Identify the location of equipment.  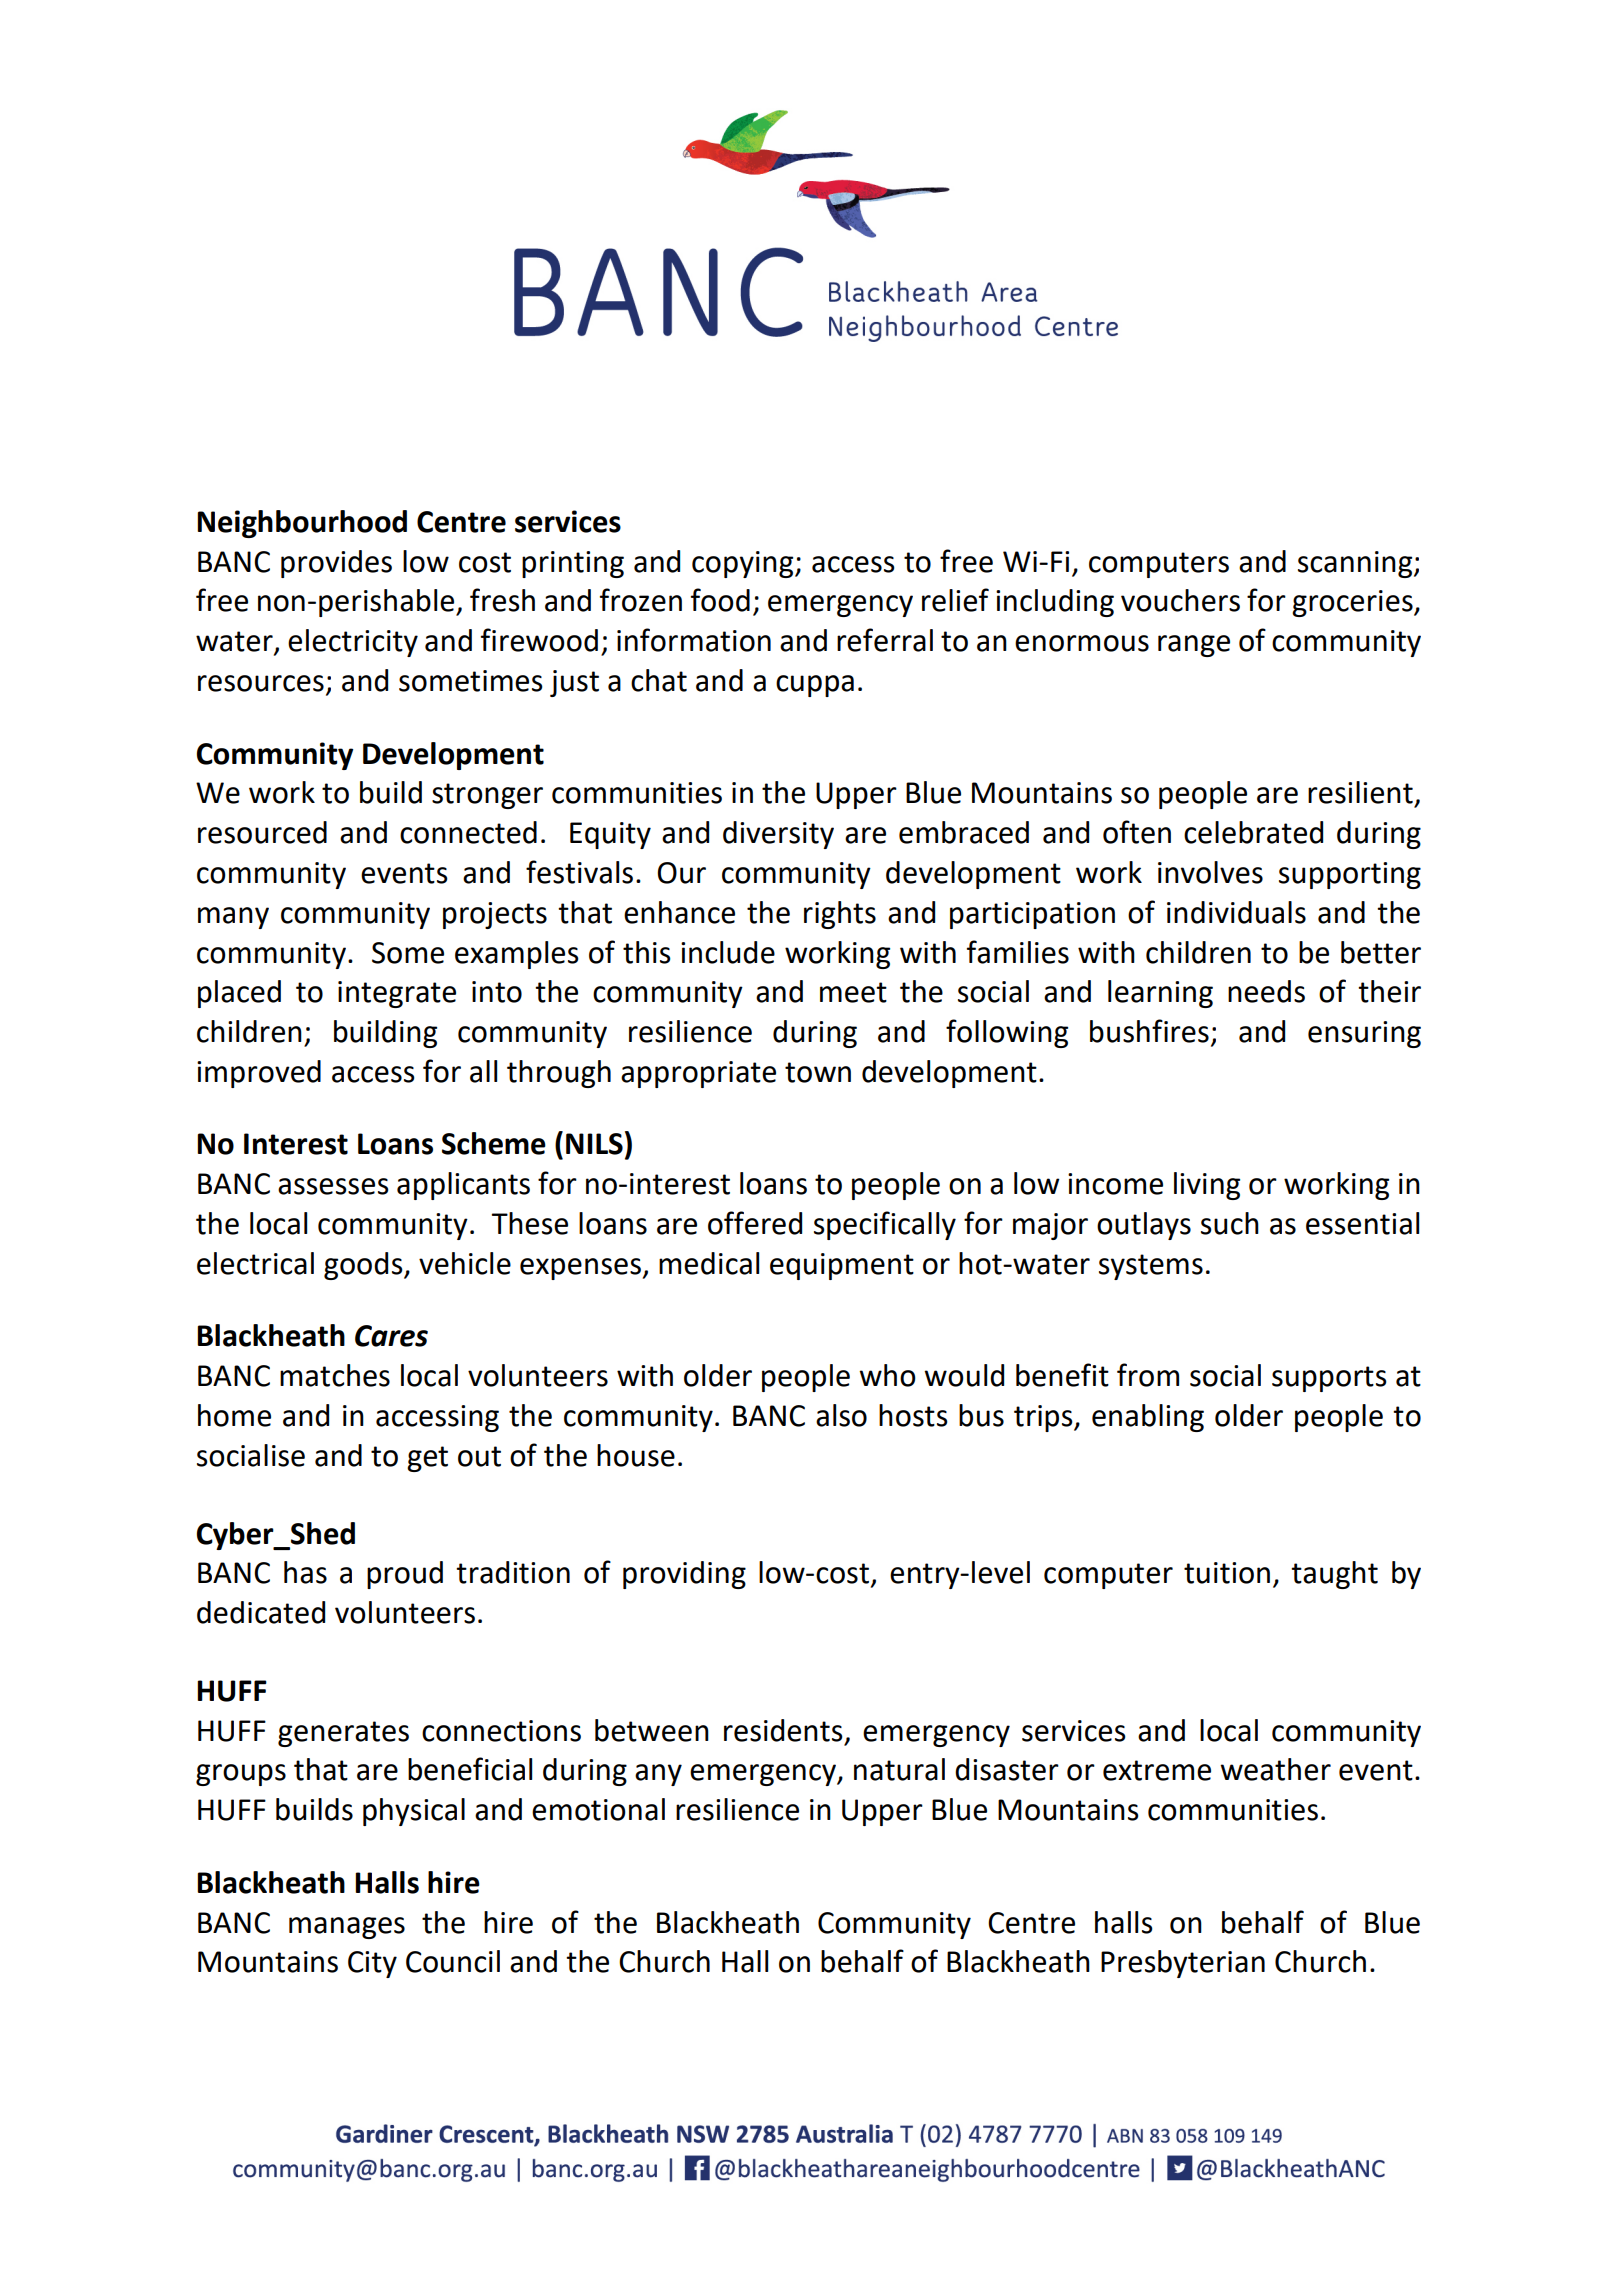
(842, 1266).
